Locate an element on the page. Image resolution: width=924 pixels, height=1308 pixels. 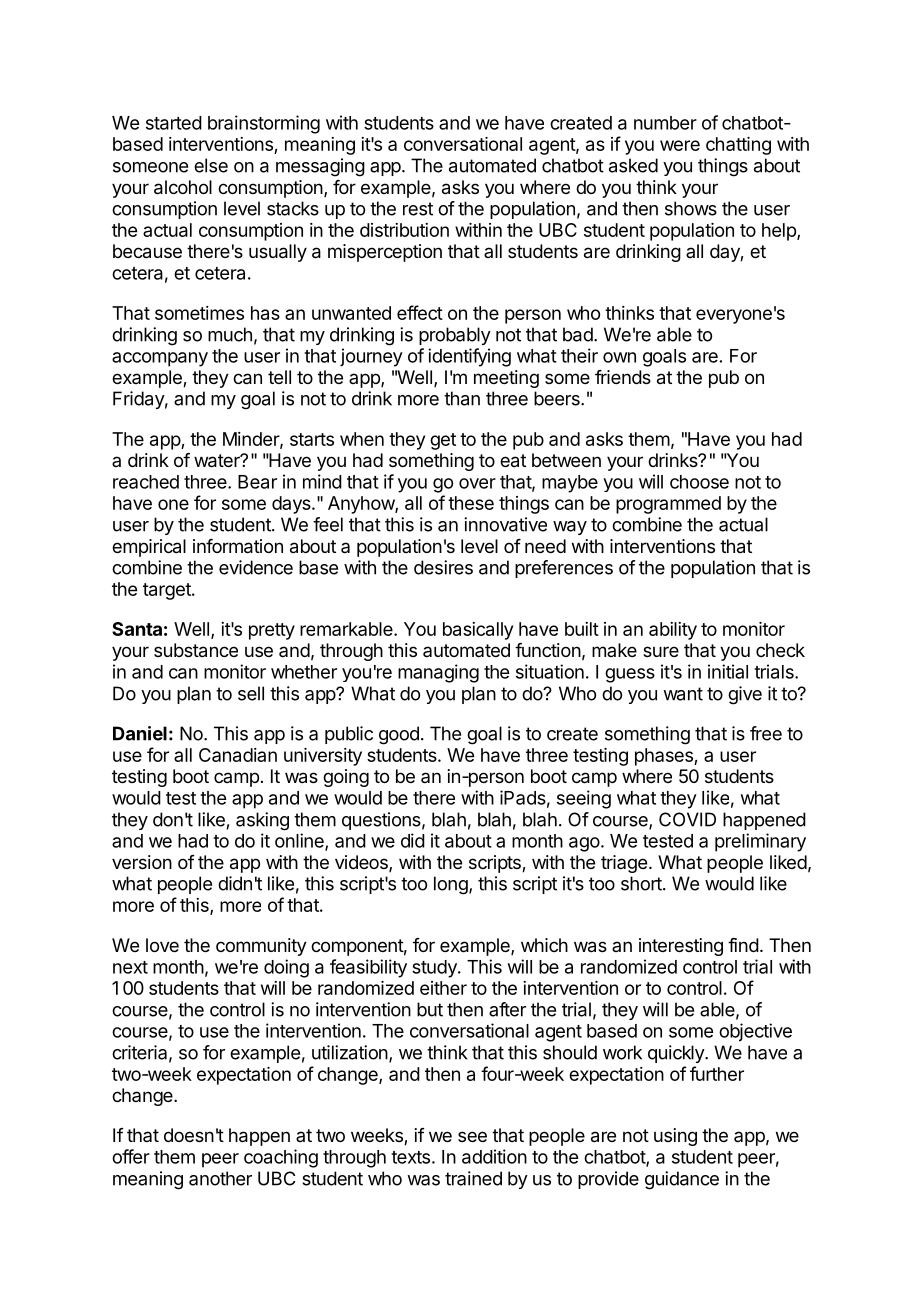
another is located at coordinates (220, 1178).
